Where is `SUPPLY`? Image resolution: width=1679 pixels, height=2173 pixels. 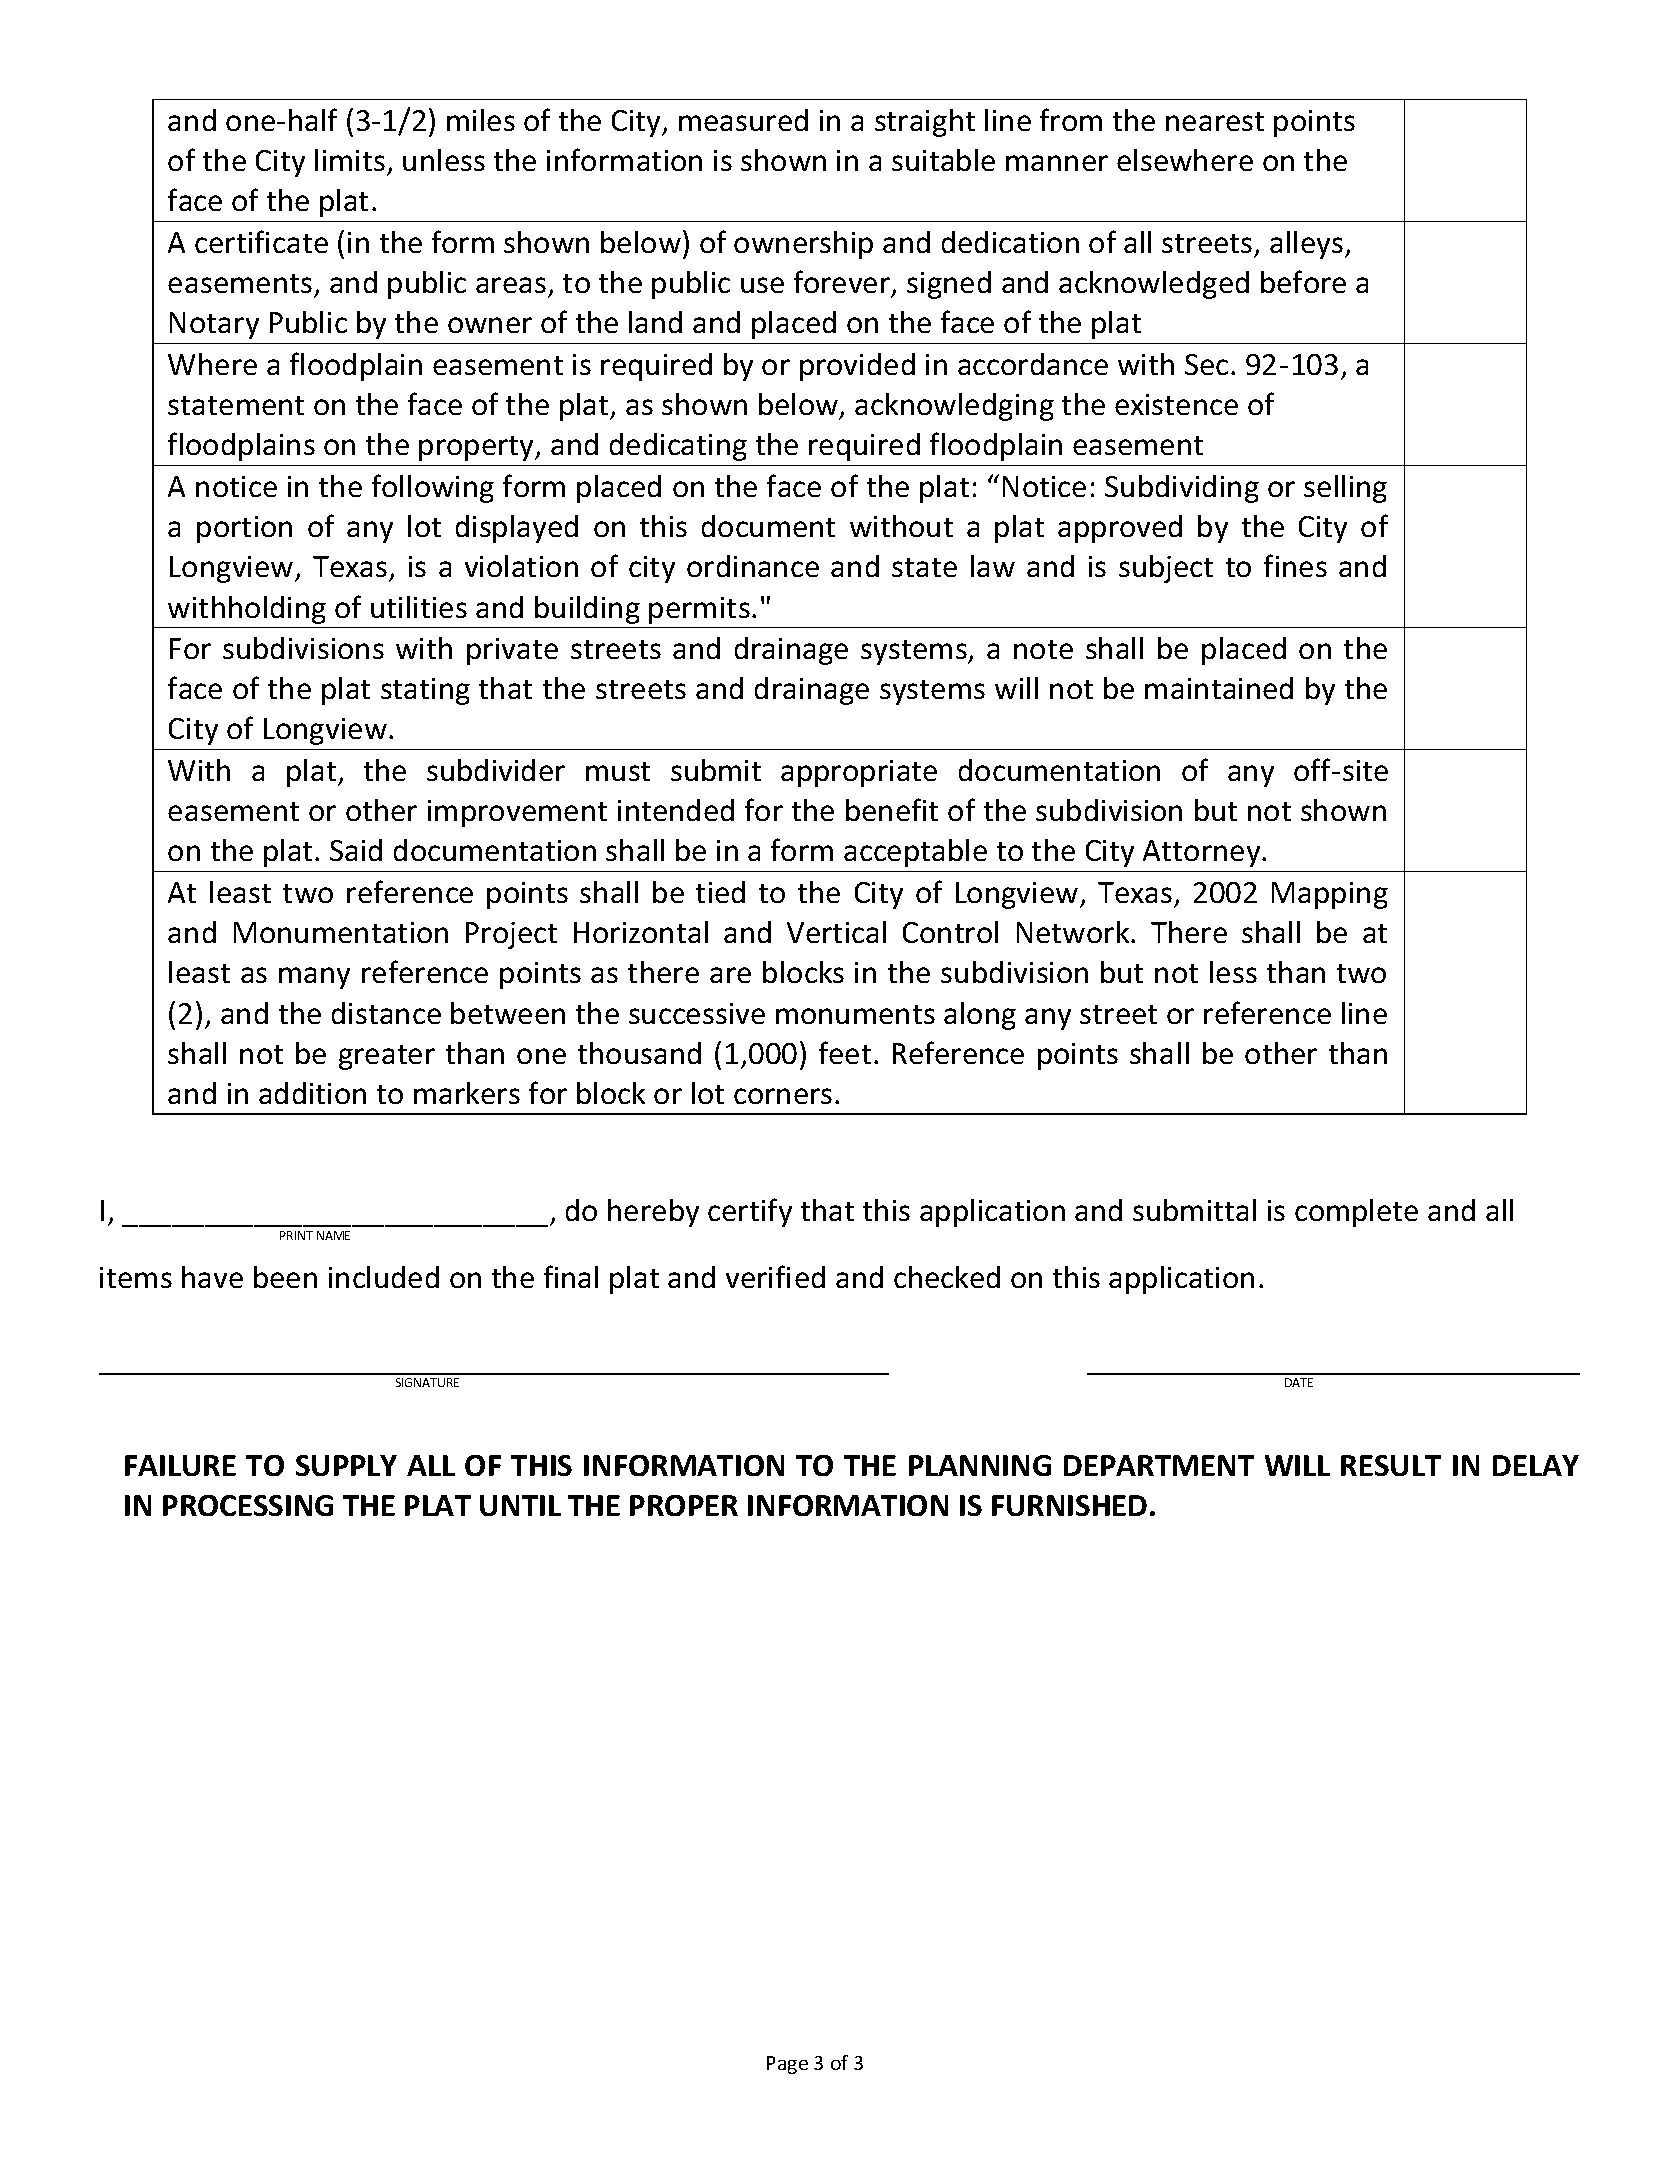 SUPPLY is located at coordinates (346, 1465).
